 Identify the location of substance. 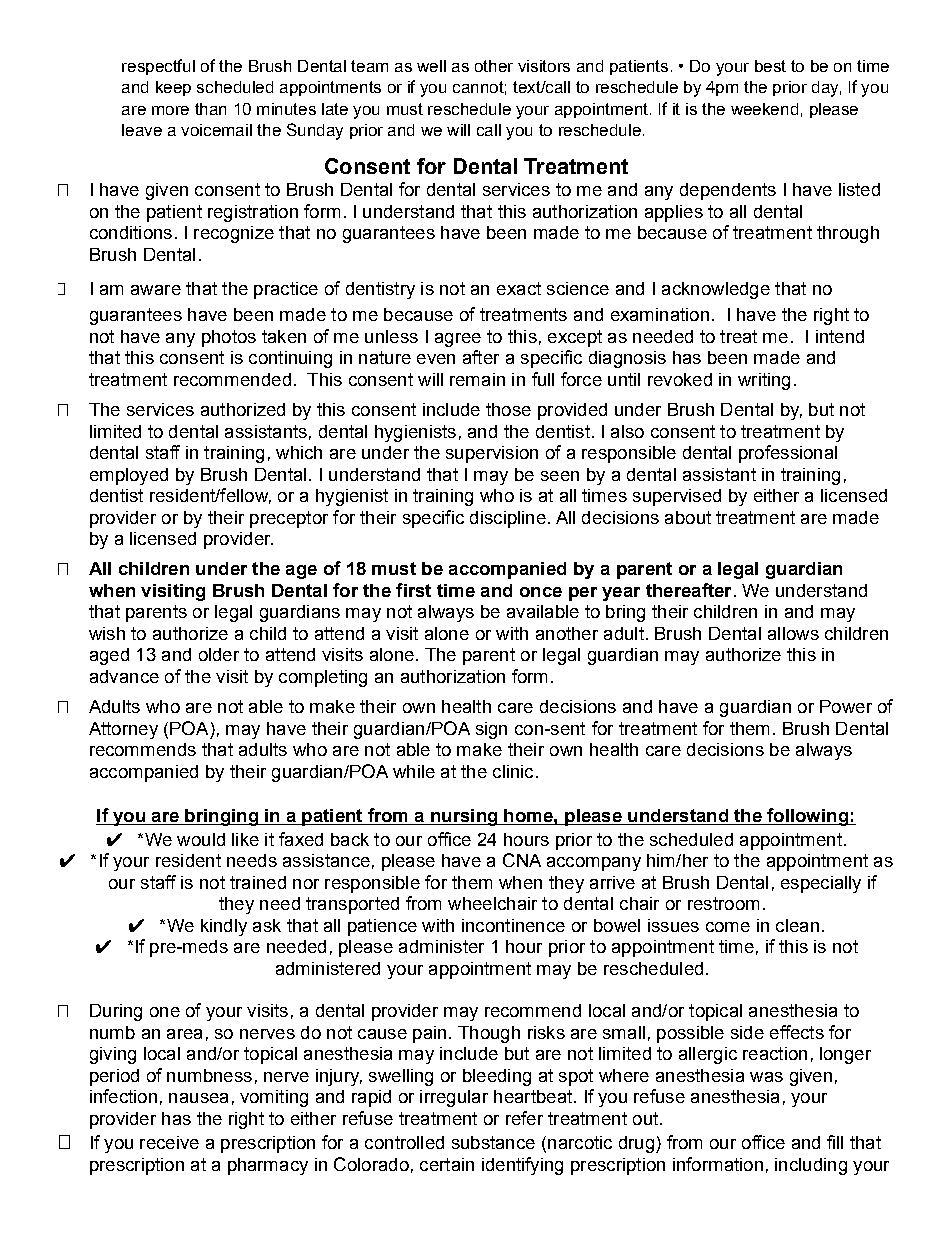
(493, 1142).
